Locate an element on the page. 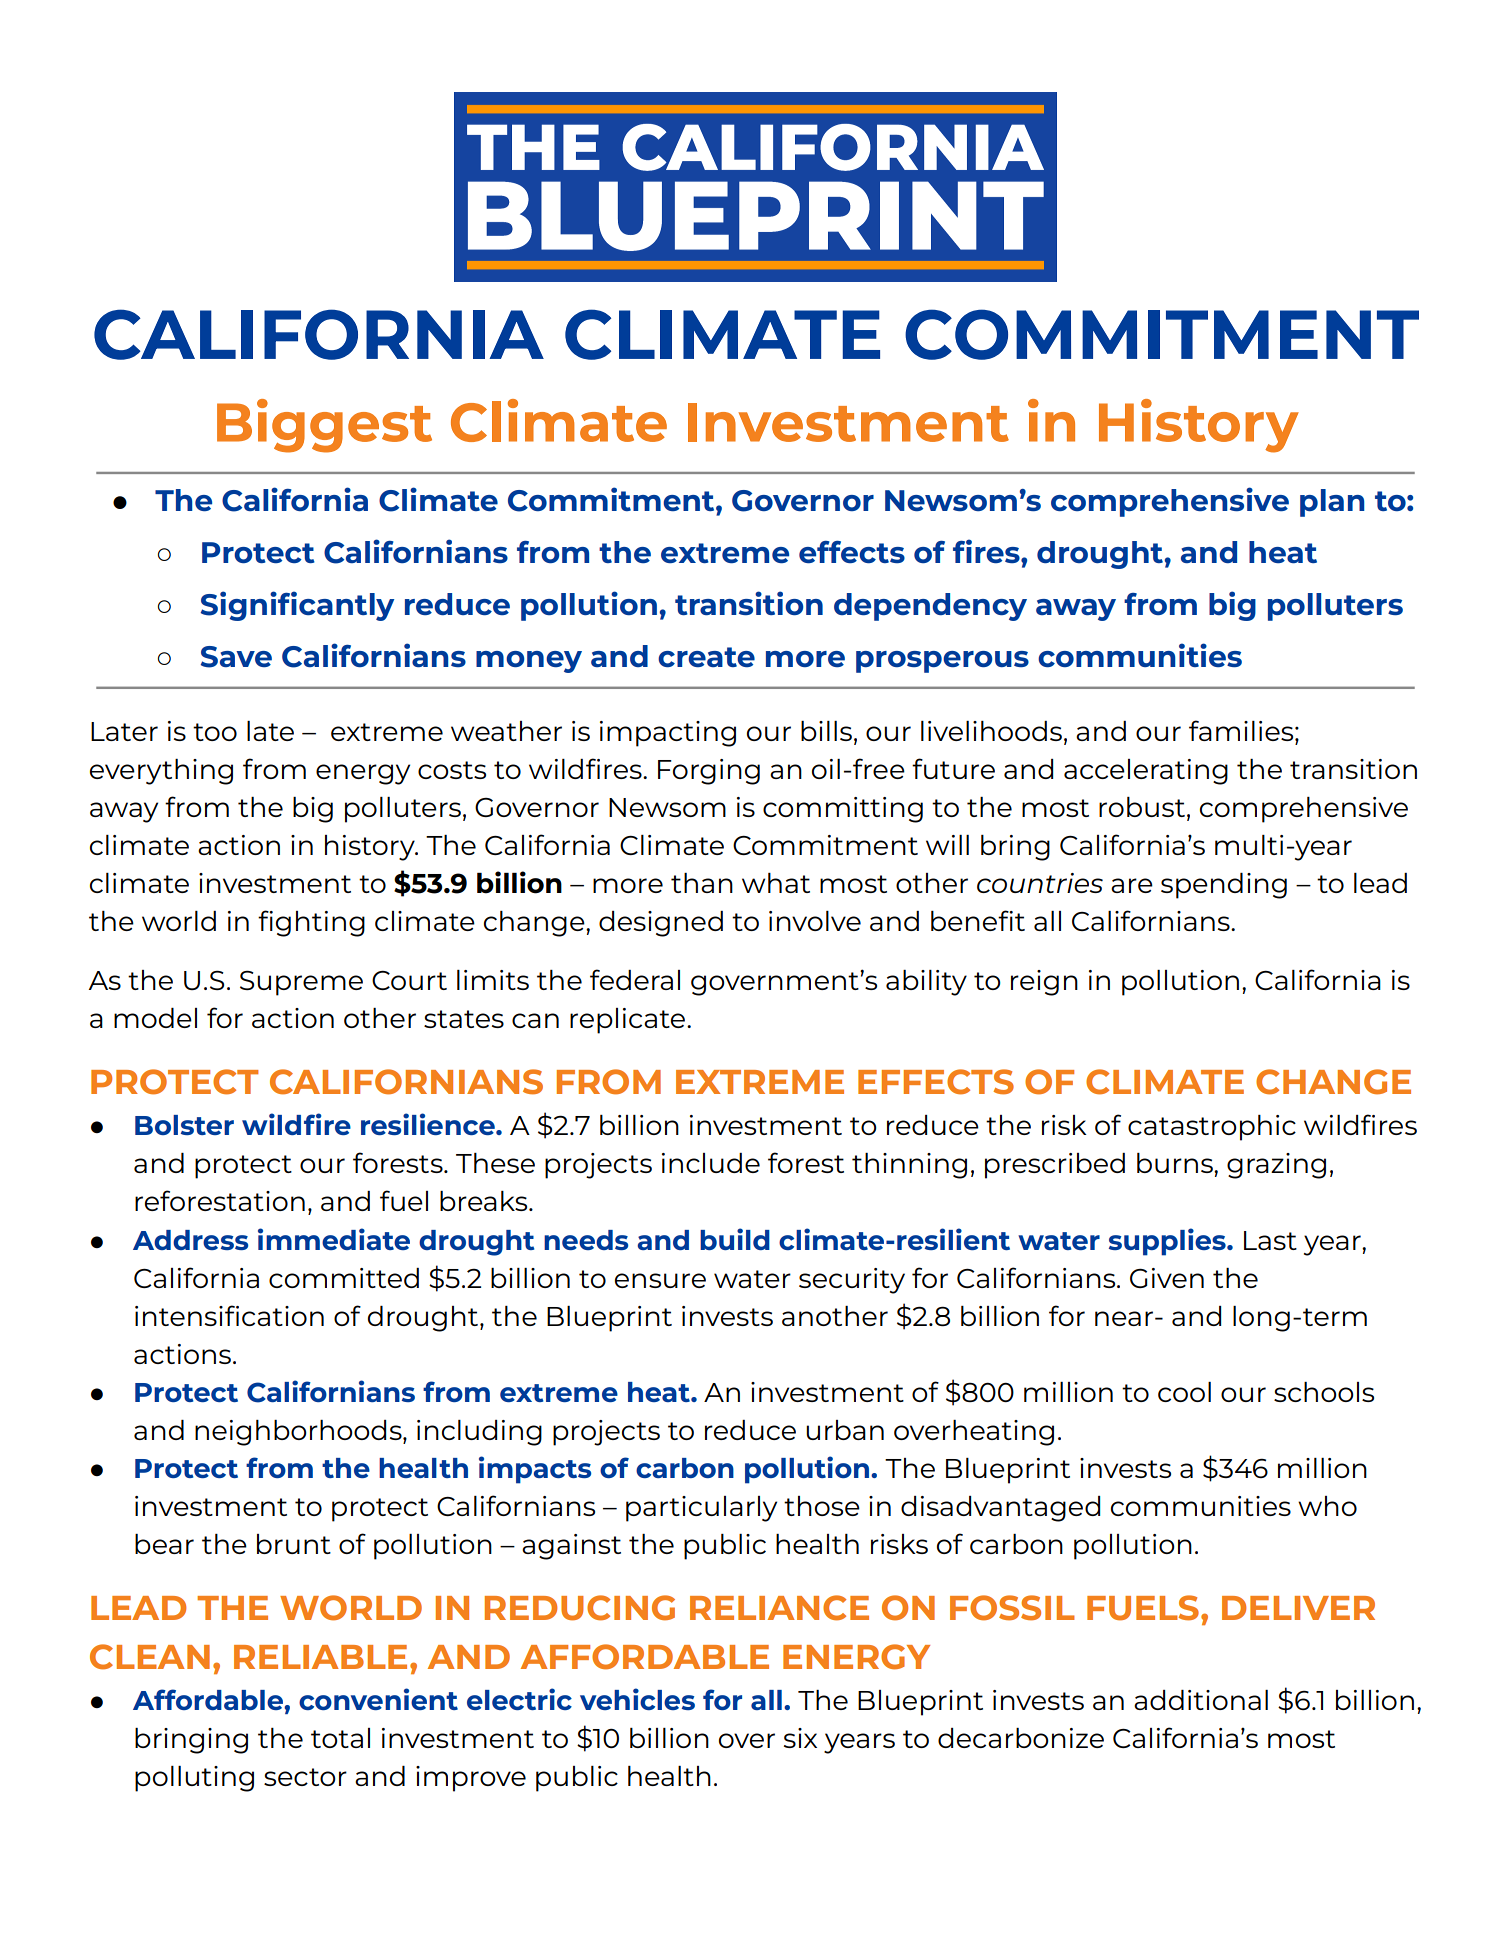 This page has width=1511, height=1956. Given is located at coordinates (1167, 1278).
